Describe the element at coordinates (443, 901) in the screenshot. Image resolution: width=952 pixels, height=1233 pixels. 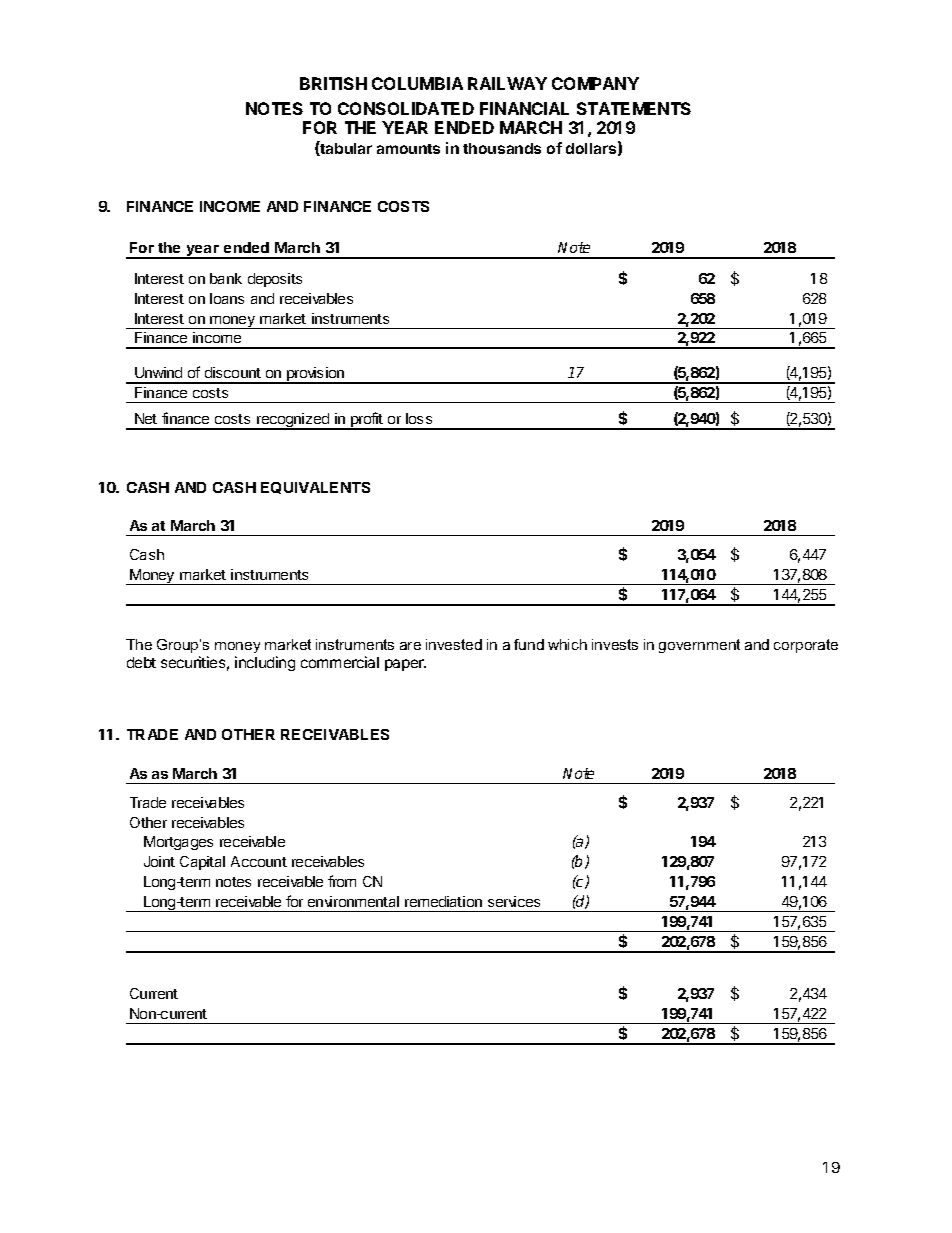
I see `remediation` at that location.
